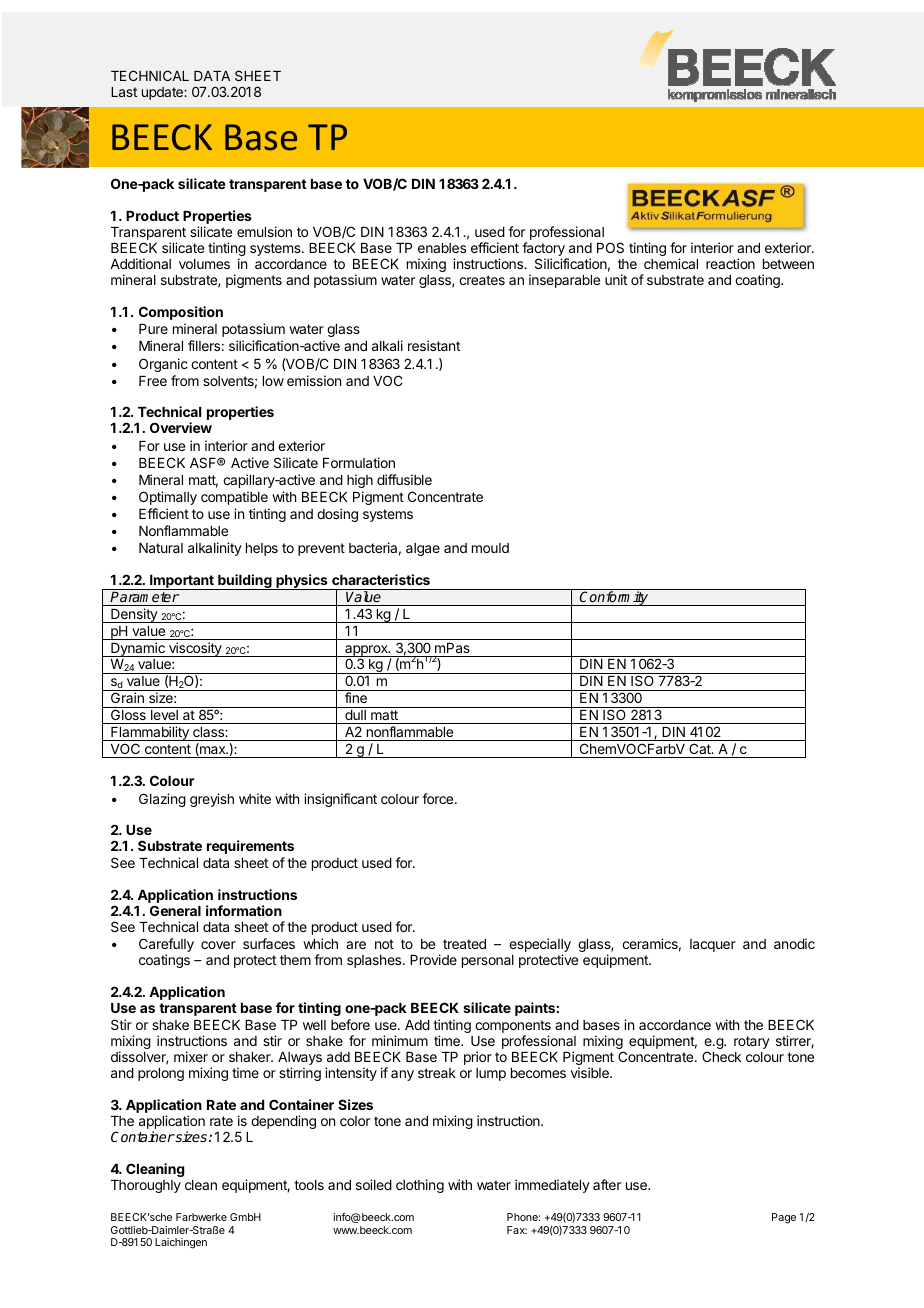  I want to click on greyish, so click(212, 800).
